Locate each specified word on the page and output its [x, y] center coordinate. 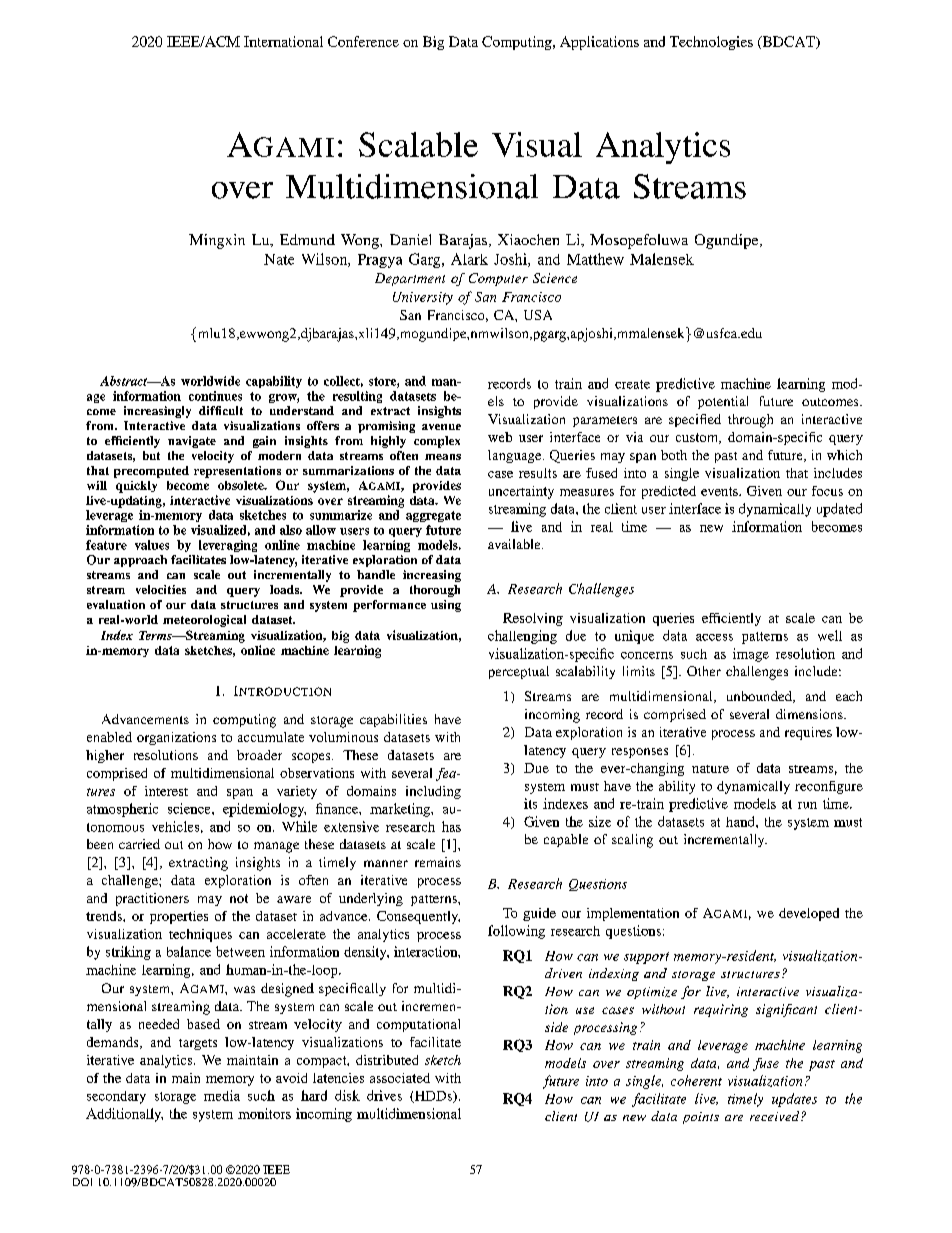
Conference [363, 41]
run [807, 805]
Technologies [711, 43]
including [433, 792]
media [222, 1095]
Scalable [418, 144]
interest [166, 791]
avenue [441, 427]
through [750, 421]
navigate [192, 442]
